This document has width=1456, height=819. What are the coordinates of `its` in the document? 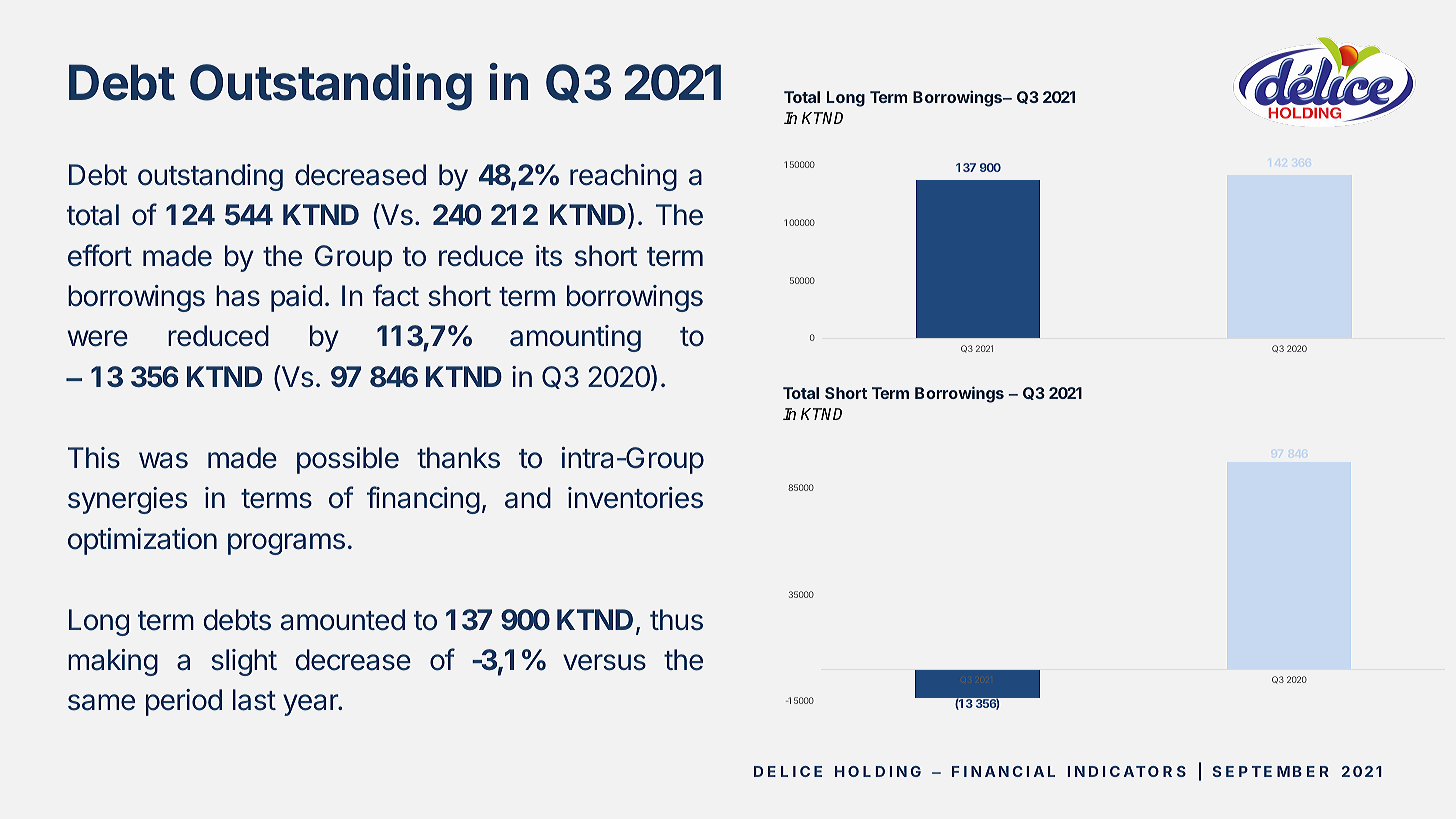 It's located at (549, 256).
